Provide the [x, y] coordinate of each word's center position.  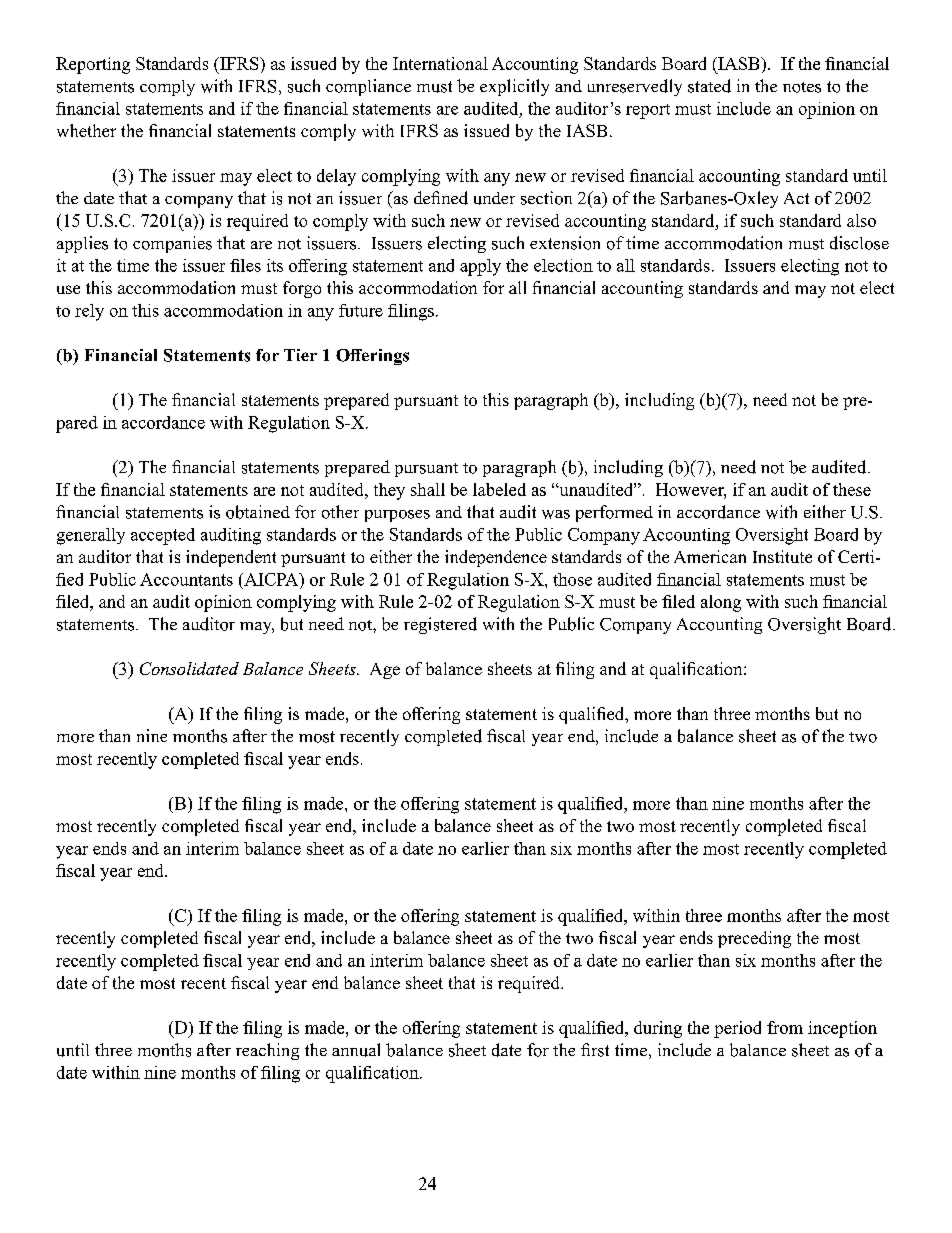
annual [356, 1050]
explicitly [514, 87]
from [785, 1027]
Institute [782, 556]
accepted [163, 536]
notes [802, 87]
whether [86, 130]
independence [496, 558]
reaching [267, 1051]
